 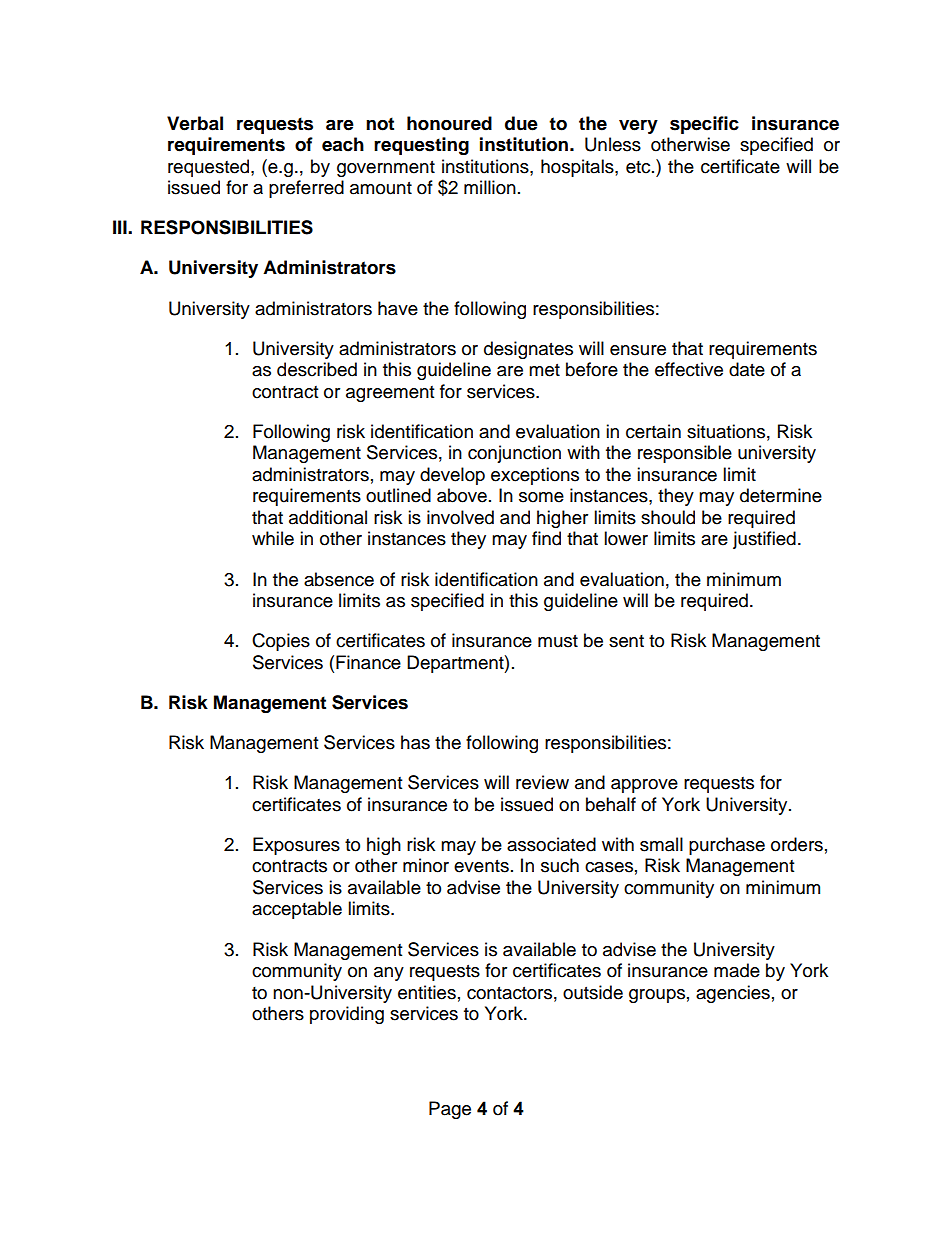 I want to click on must, so click(x=558, y=641).
